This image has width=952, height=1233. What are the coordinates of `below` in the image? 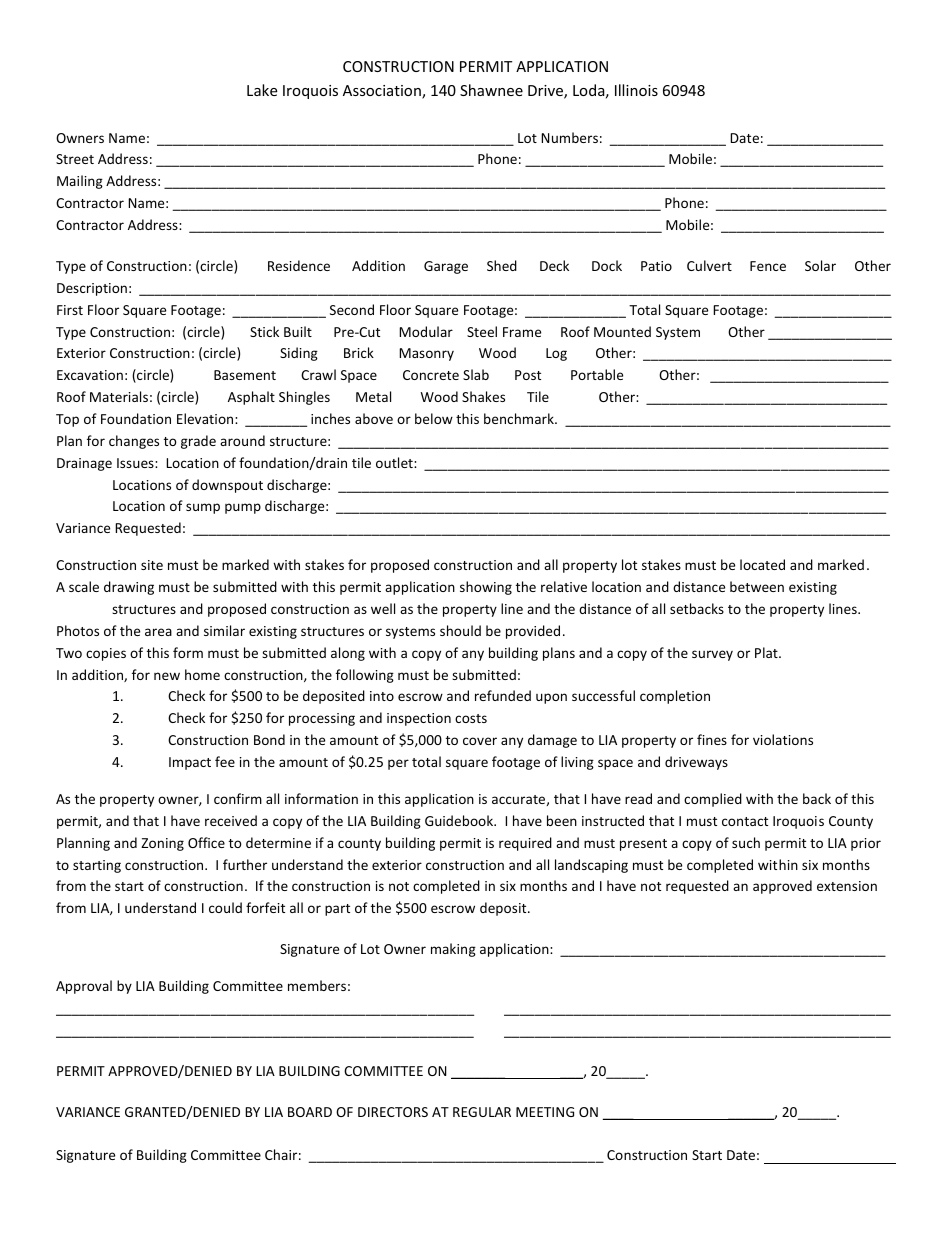 It's located at (434, 418).
